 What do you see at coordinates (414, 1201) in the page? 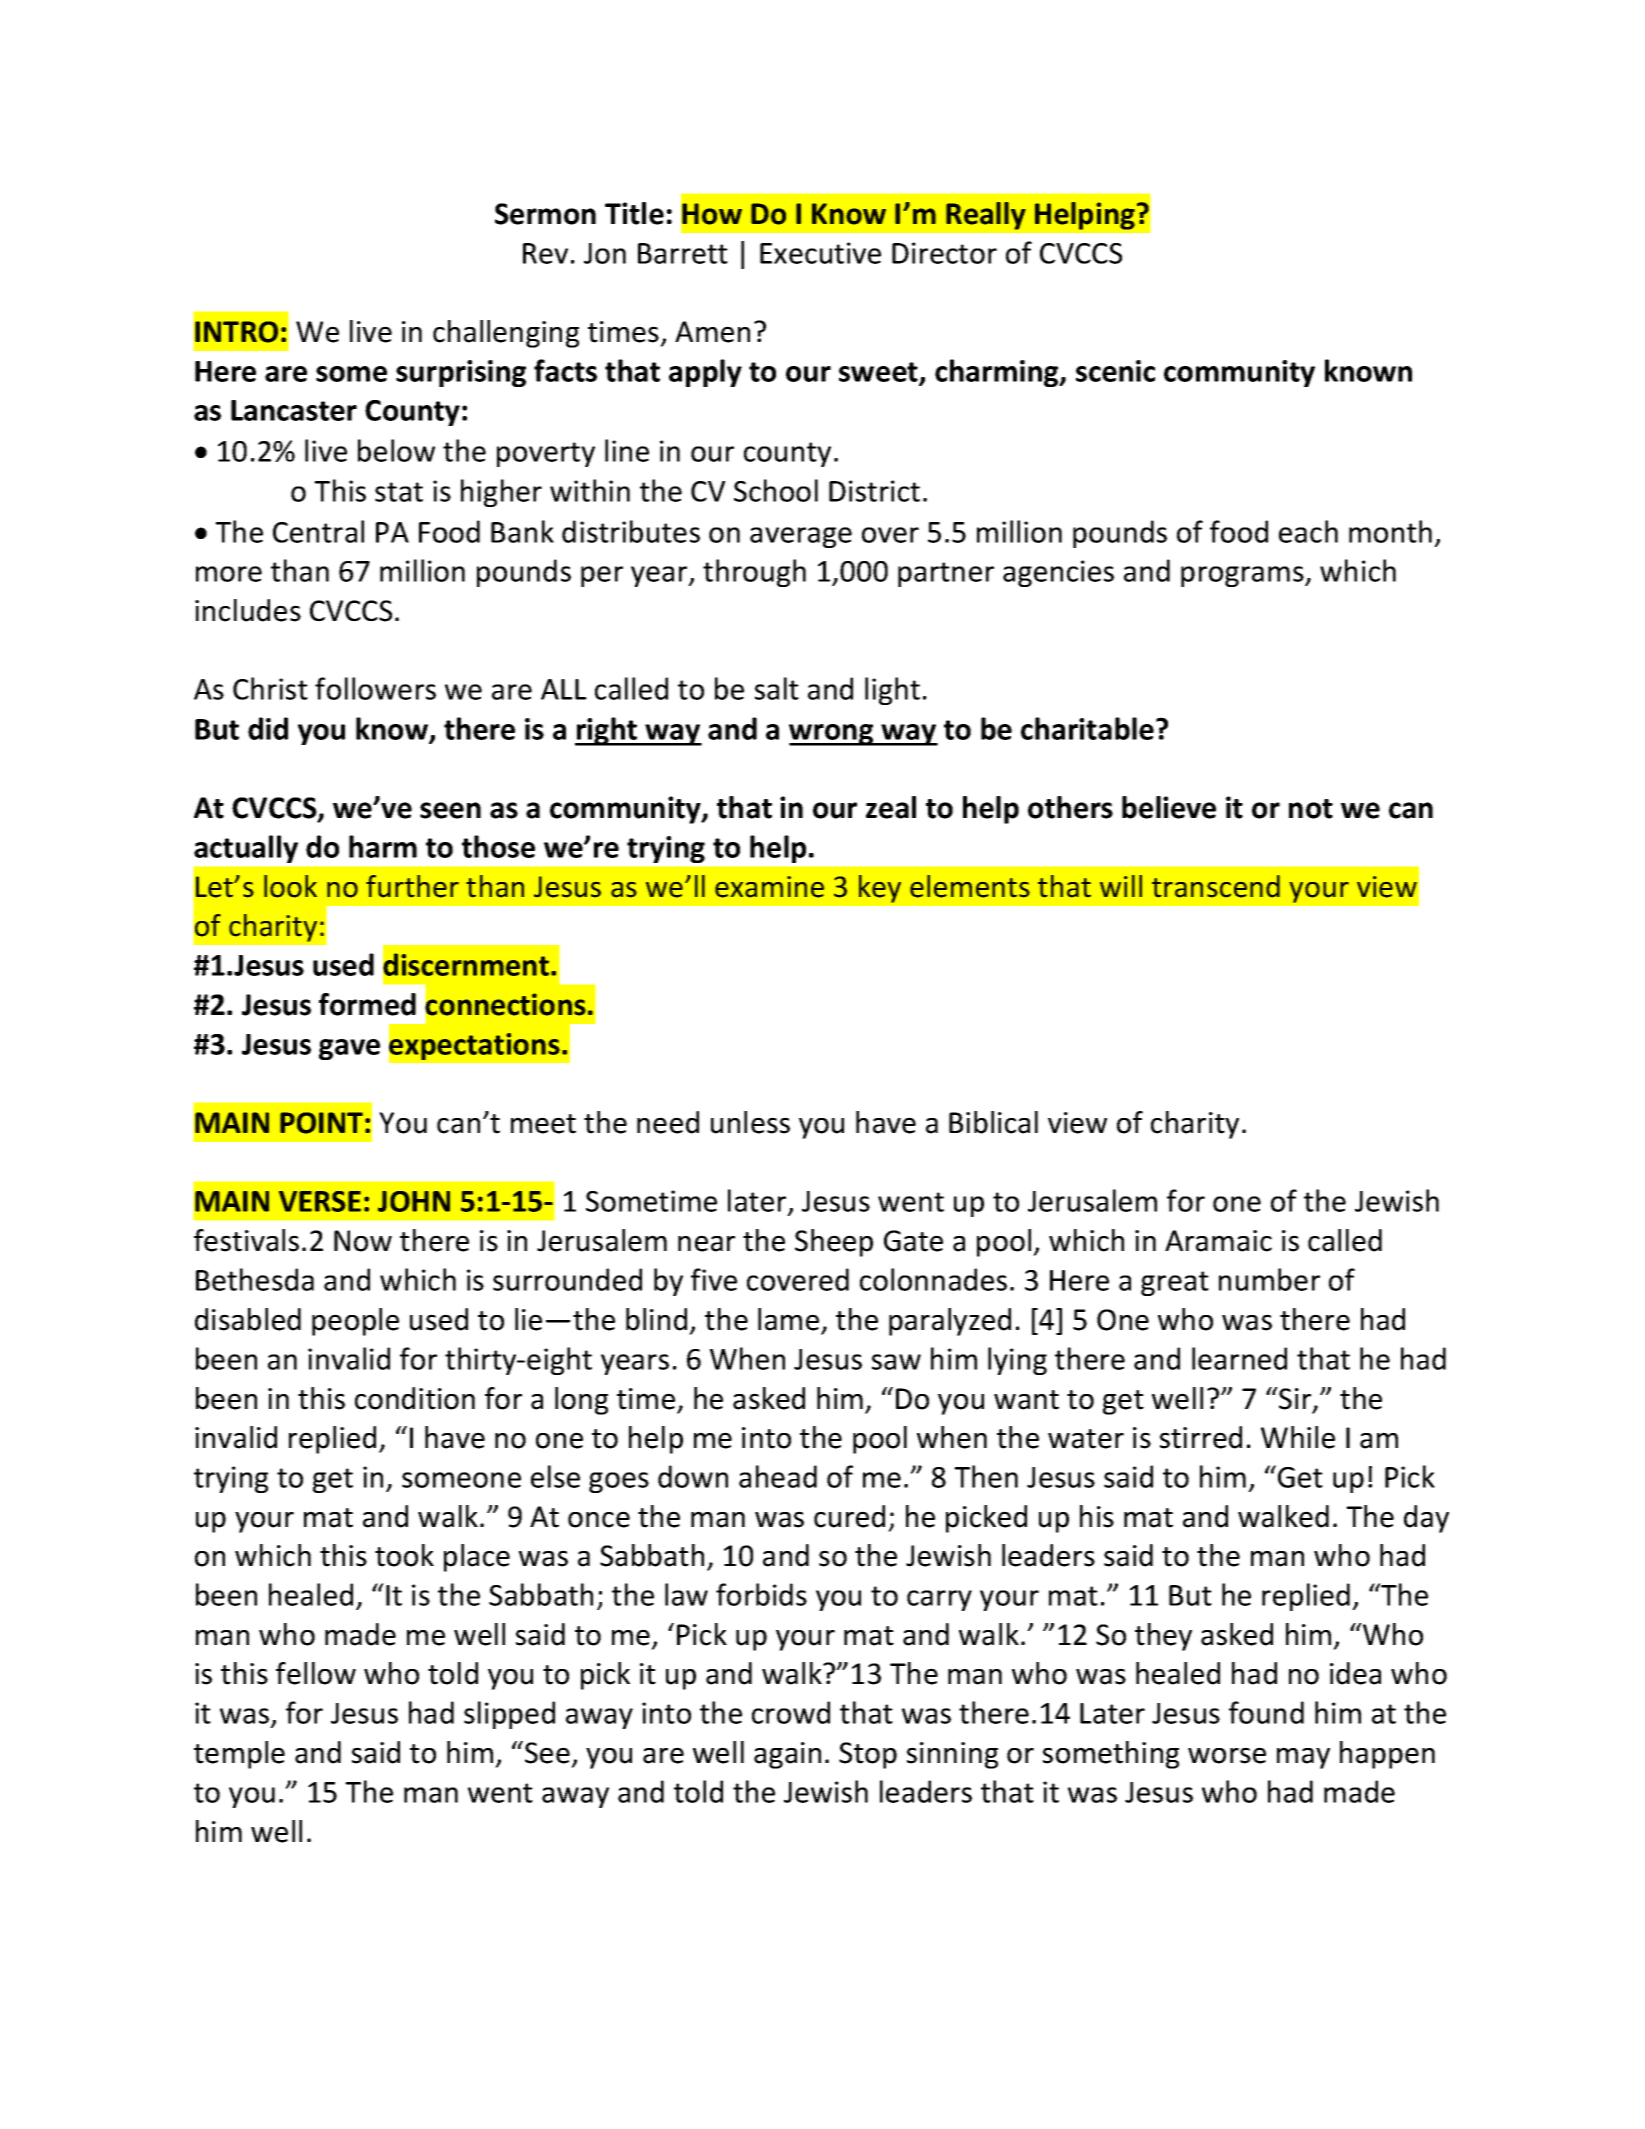
I see `JOHN` at bounding box center [414, 1201].
